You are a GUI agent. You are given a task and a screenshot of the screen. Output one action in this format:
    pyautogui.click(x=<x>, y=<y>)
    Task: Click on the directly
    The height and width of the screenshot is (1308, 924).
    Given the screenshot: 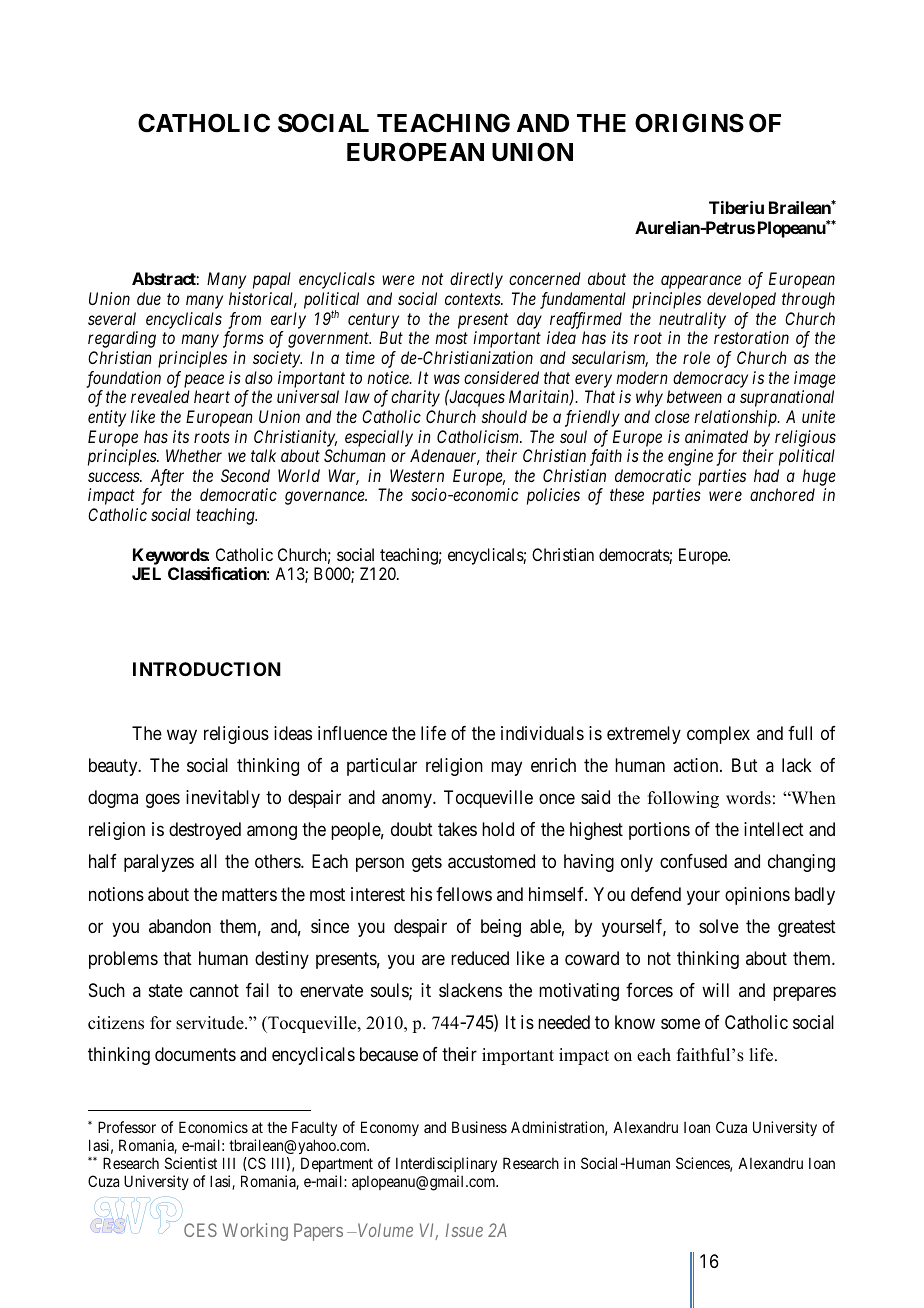 What is the action you would take?
    pyautogui.click(x=476, y=280)
